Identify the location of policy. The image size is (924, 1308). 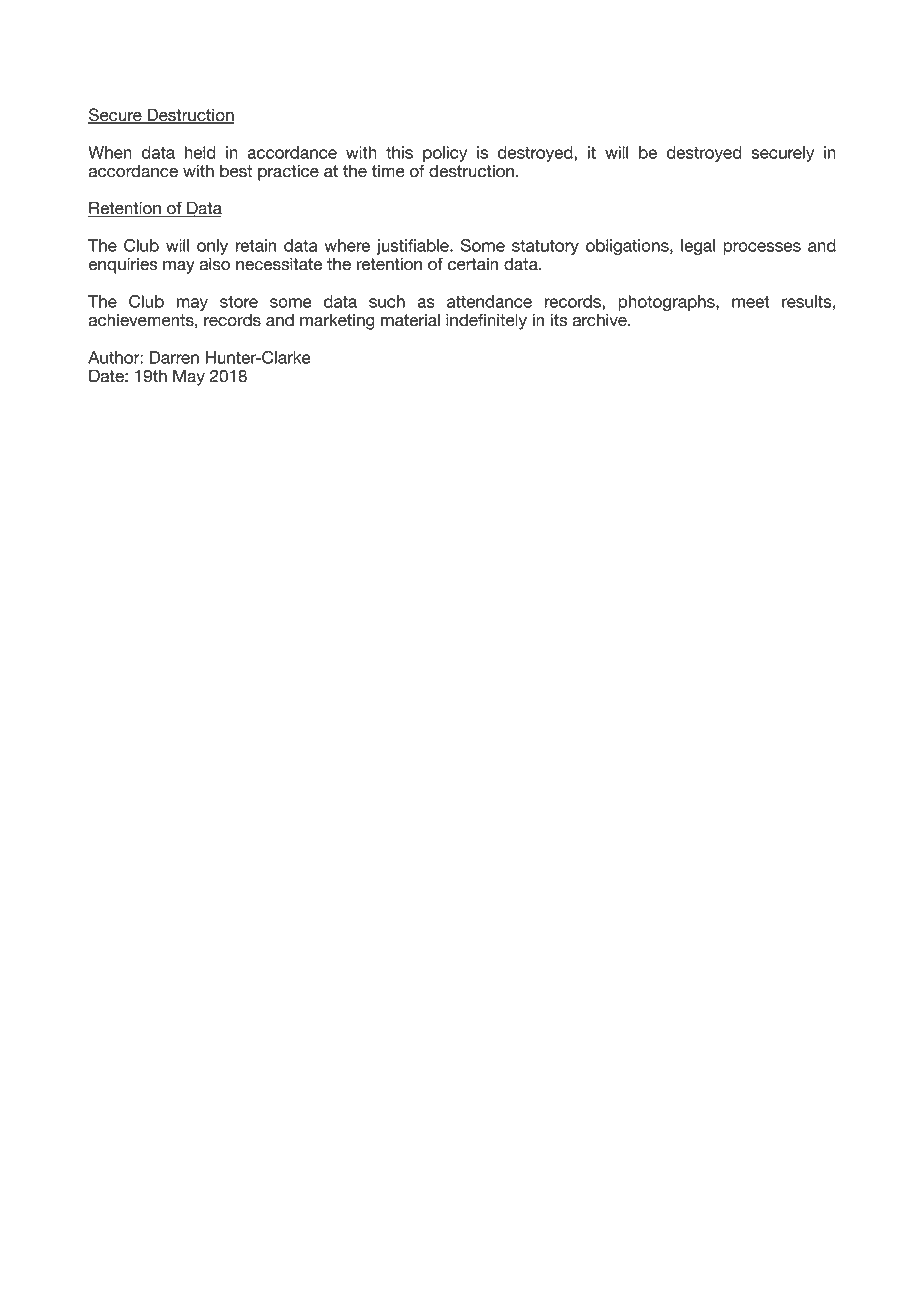
(445, 154).
